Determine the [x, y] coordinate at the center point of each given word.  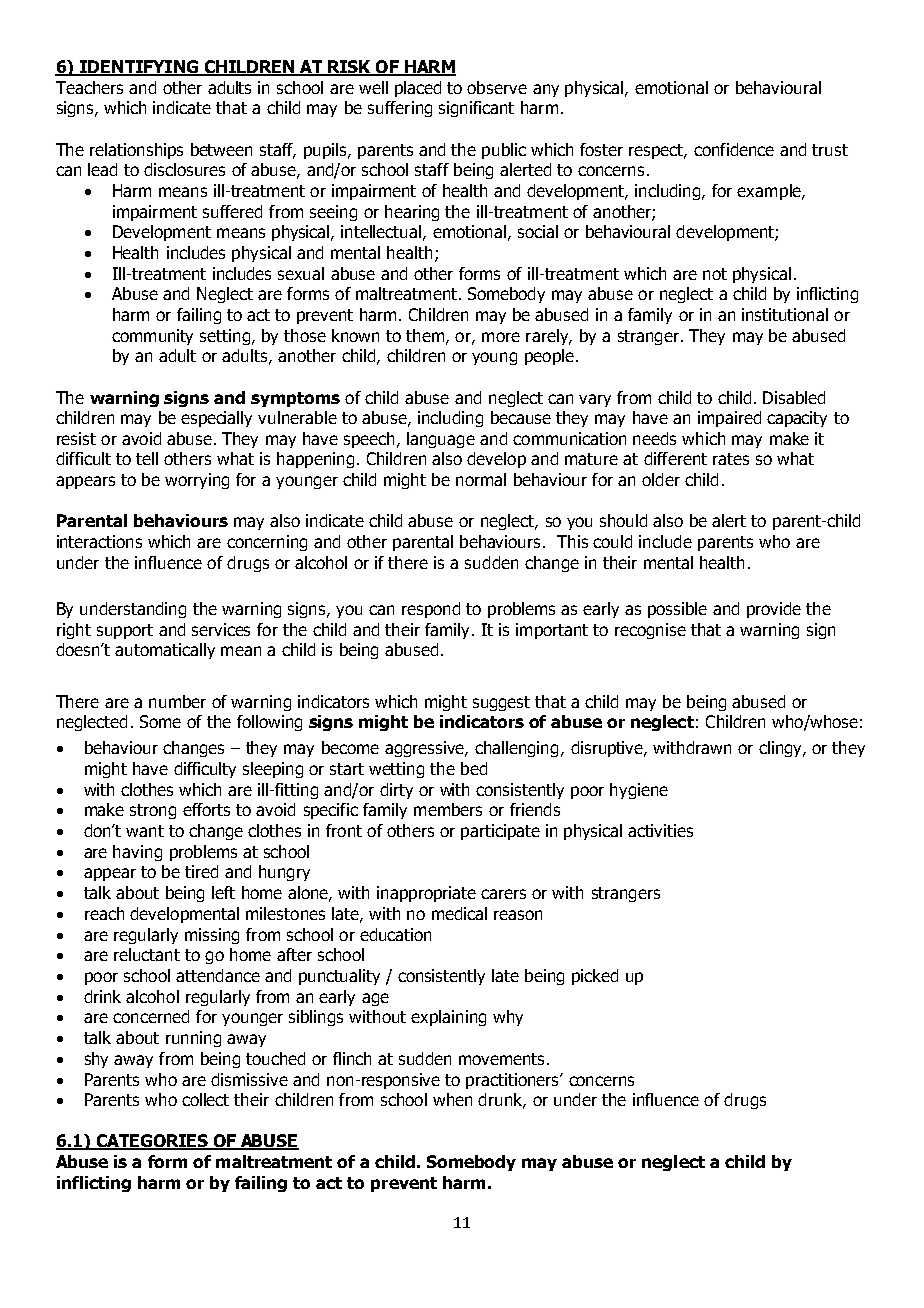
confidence [734, 149]
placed [418, 89]
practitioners [514, 1081]
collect [205, 1099]
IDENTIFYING [139, 68]
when [452, 1099]
